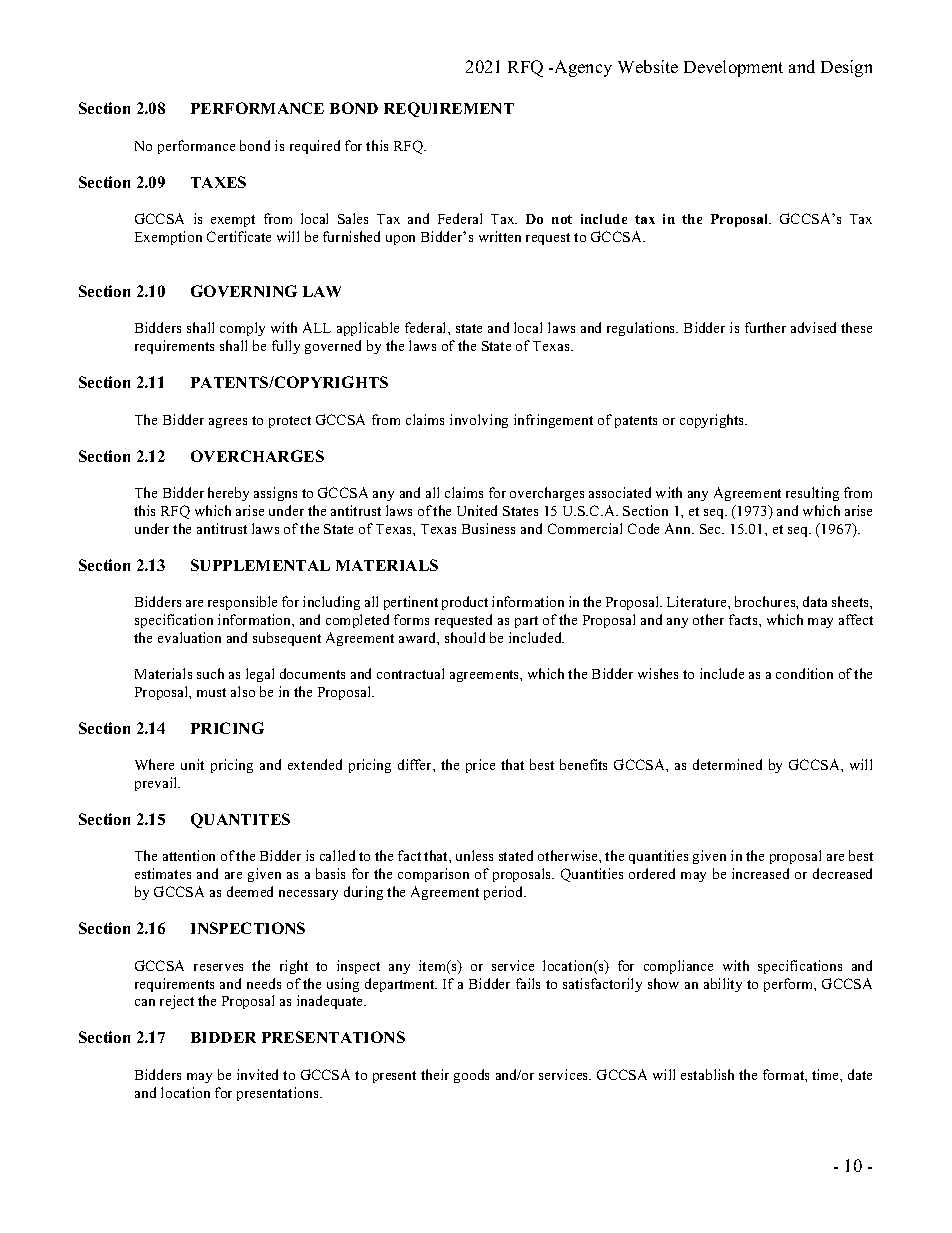 The width and height of the page is (952, 1233). Describe the element at coordinates (727, 764) in the page. I see `determined` at that location.
